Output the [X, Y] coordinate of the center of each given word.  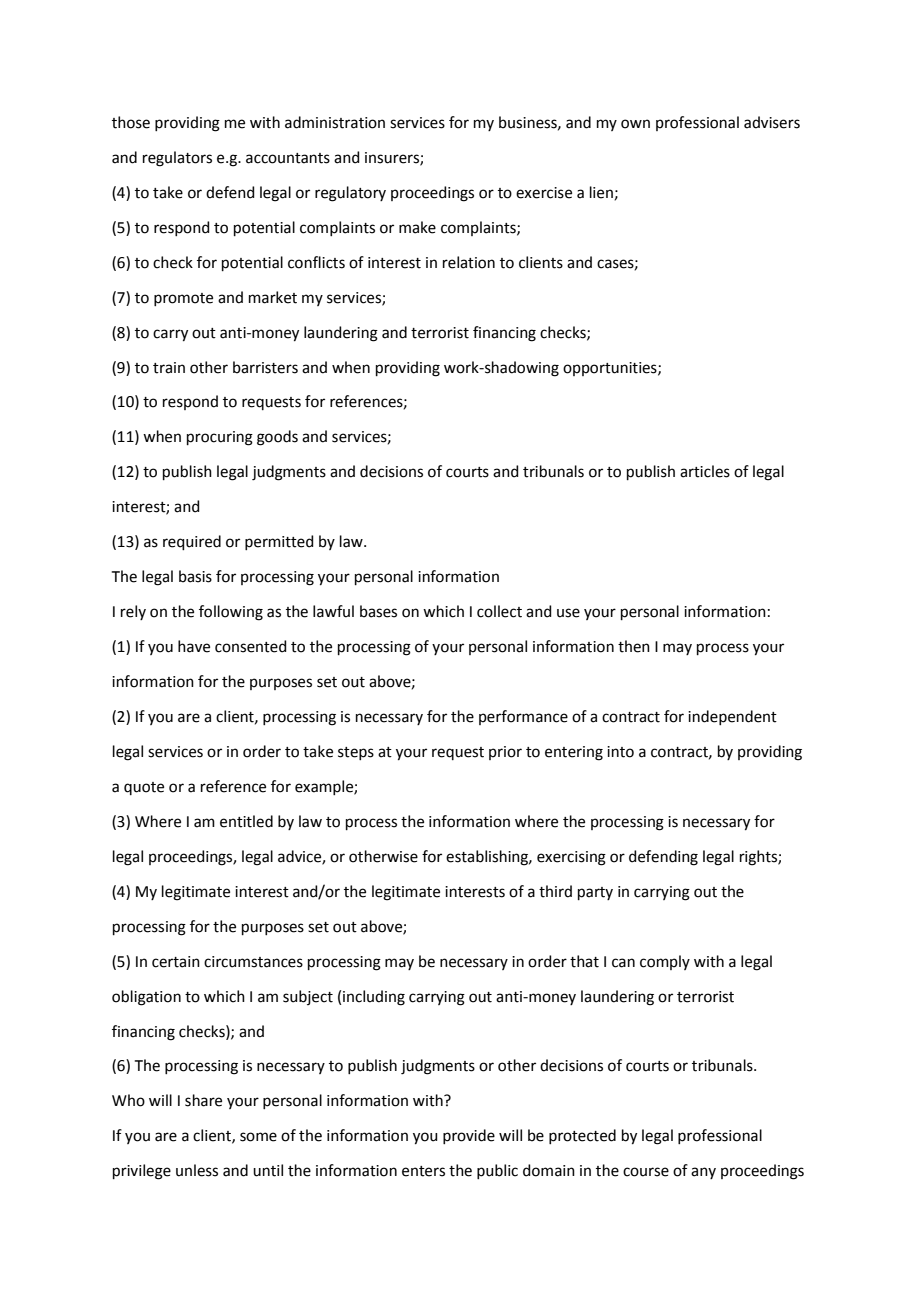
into [620, 752]
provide [469, 1136]
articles [705, 471]
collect [499, 611]
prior [505, 753]
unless [197, 1170]
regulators [177, 159]
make [417, 227]
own [635, 124]
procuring [220, 438]
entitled [246, 821]
